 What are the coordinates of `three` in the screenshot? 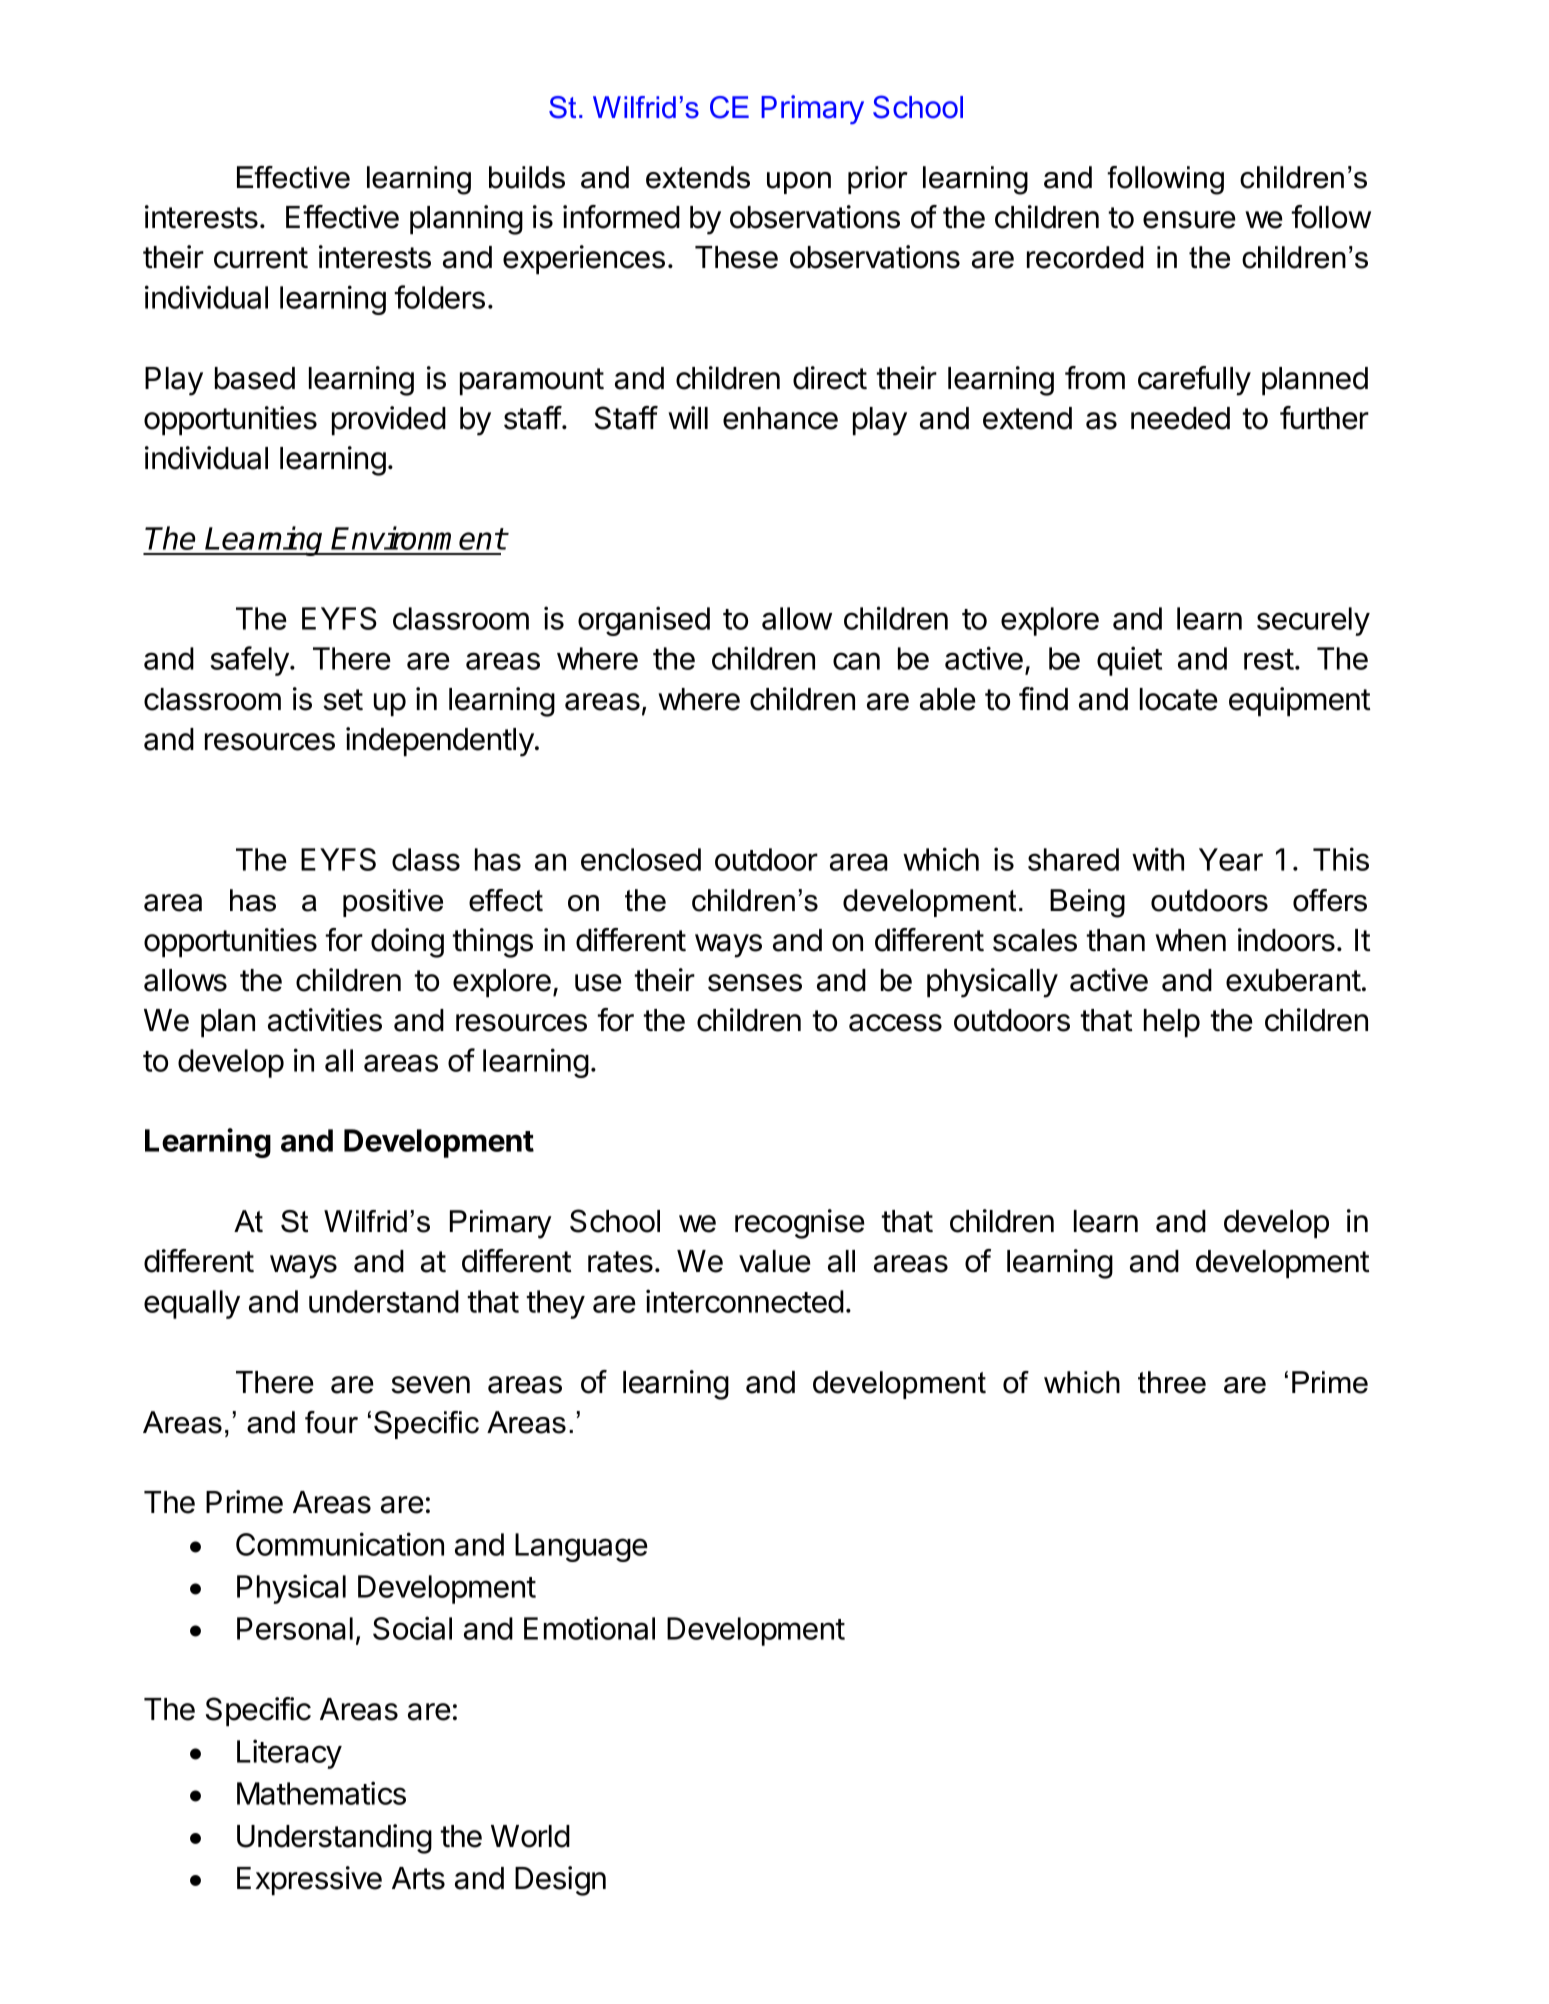 It's located at (1172, 1382).
